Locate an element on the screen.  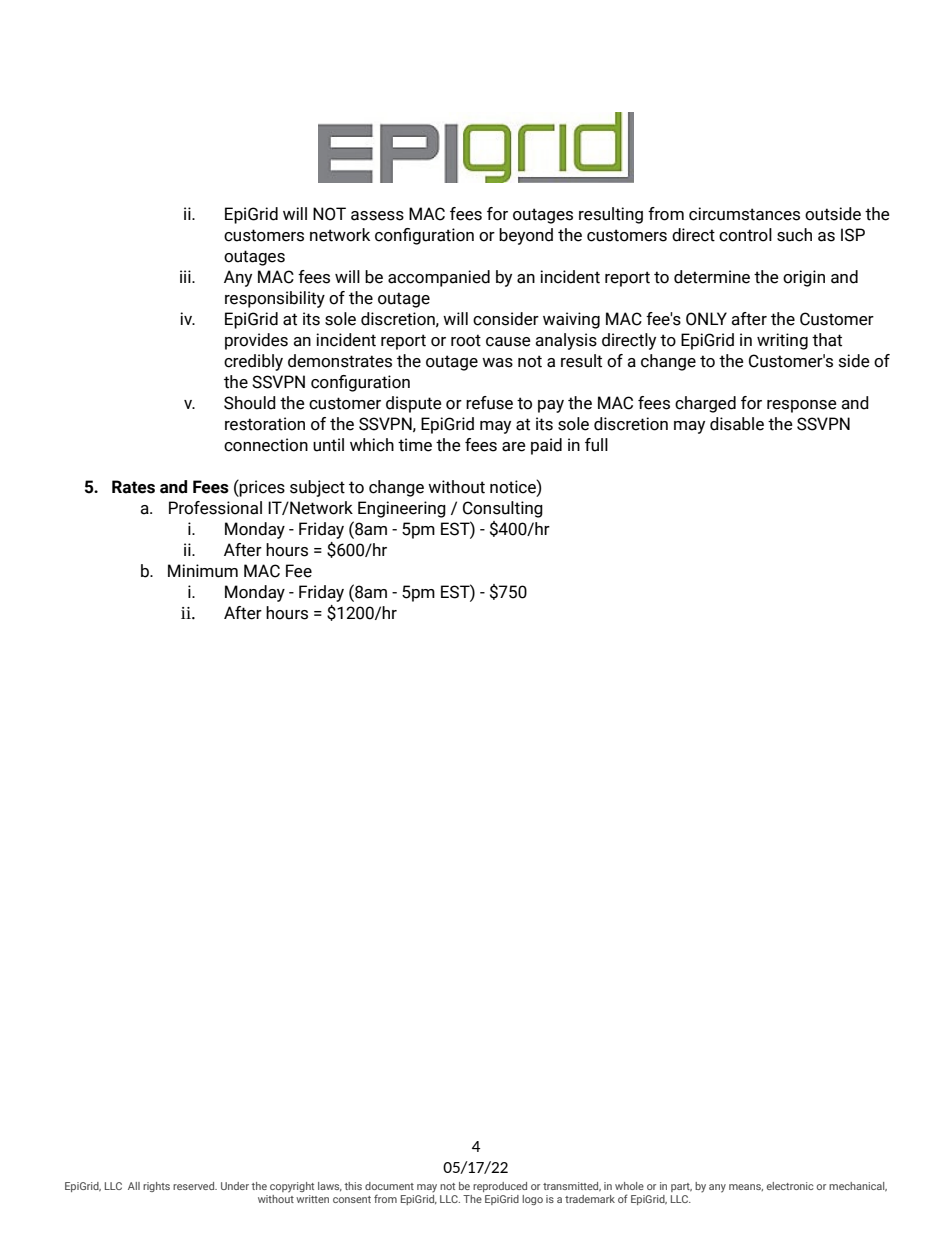
Consulting is located at coordinates (503, 509).
